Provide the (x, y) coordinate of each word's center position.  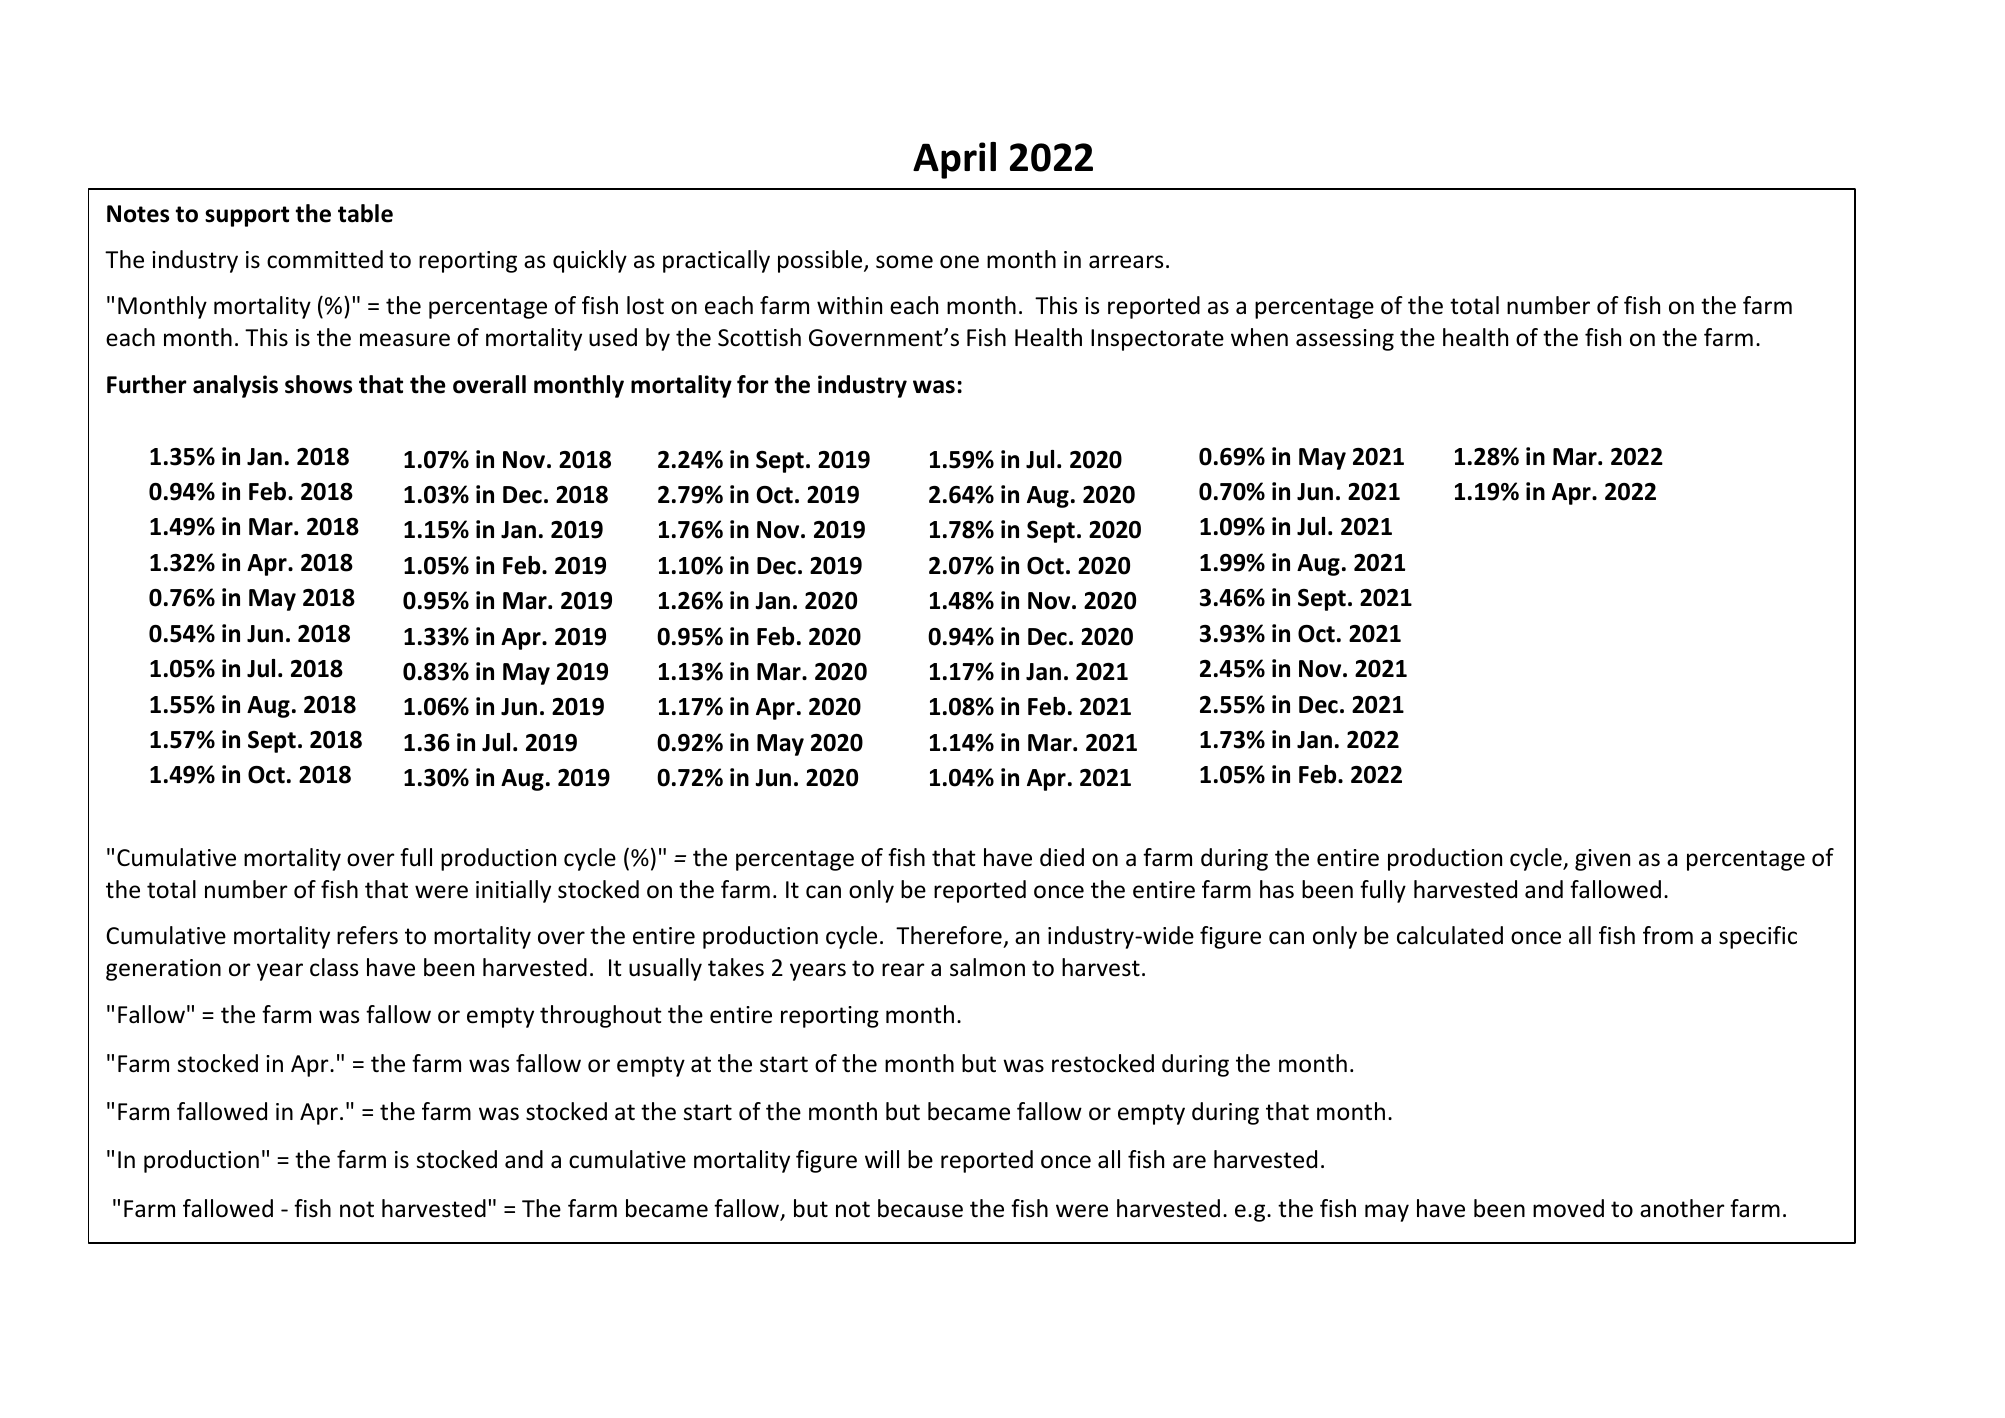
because (920, 1208)
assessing (1345, 340)
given (1602, 860)
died (1062, 857)
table (365, 213)
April (954, 160)
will (882, 1159)
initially (513, 891)
